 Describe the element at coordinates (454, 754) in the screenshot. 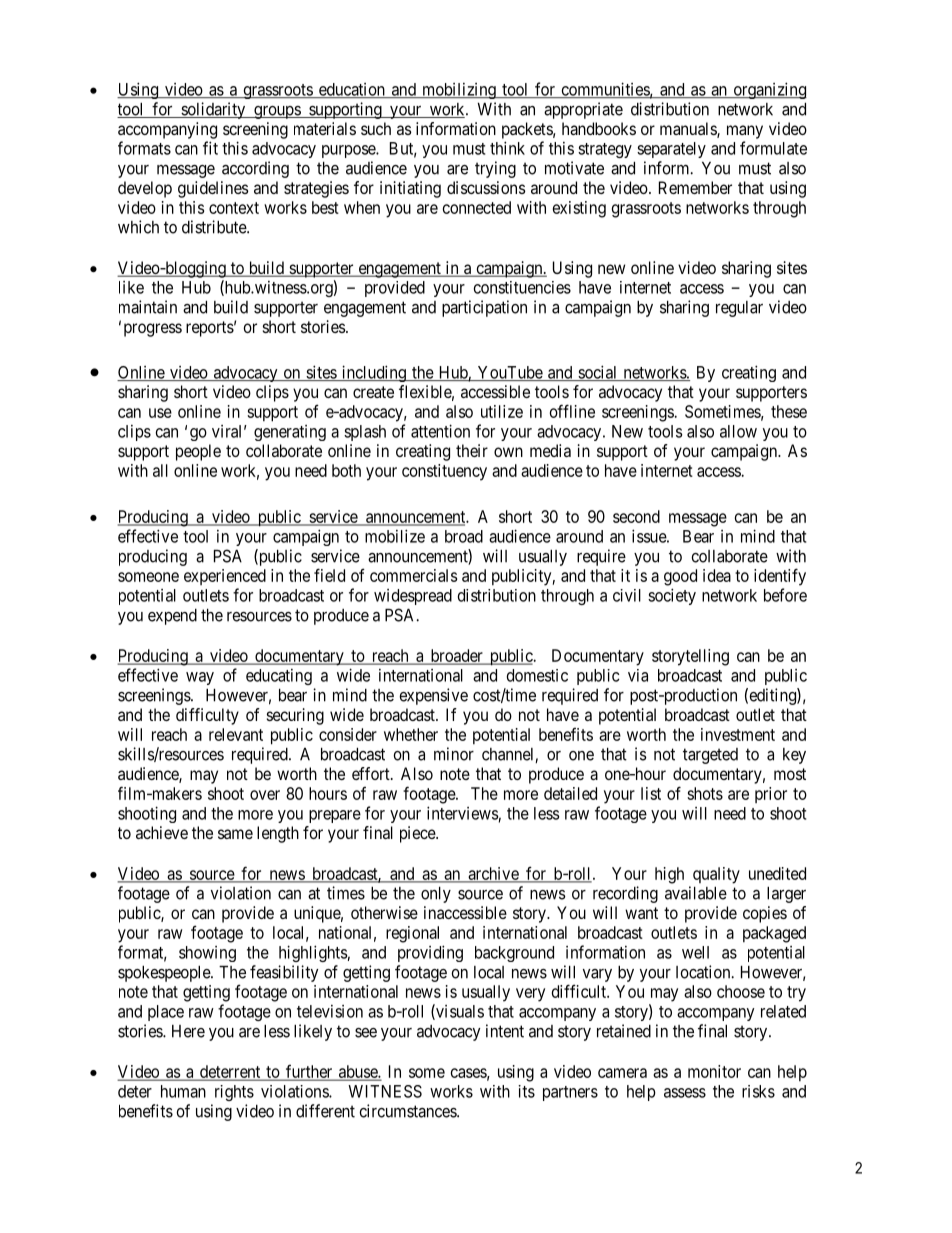

I see `minor` at that location.
